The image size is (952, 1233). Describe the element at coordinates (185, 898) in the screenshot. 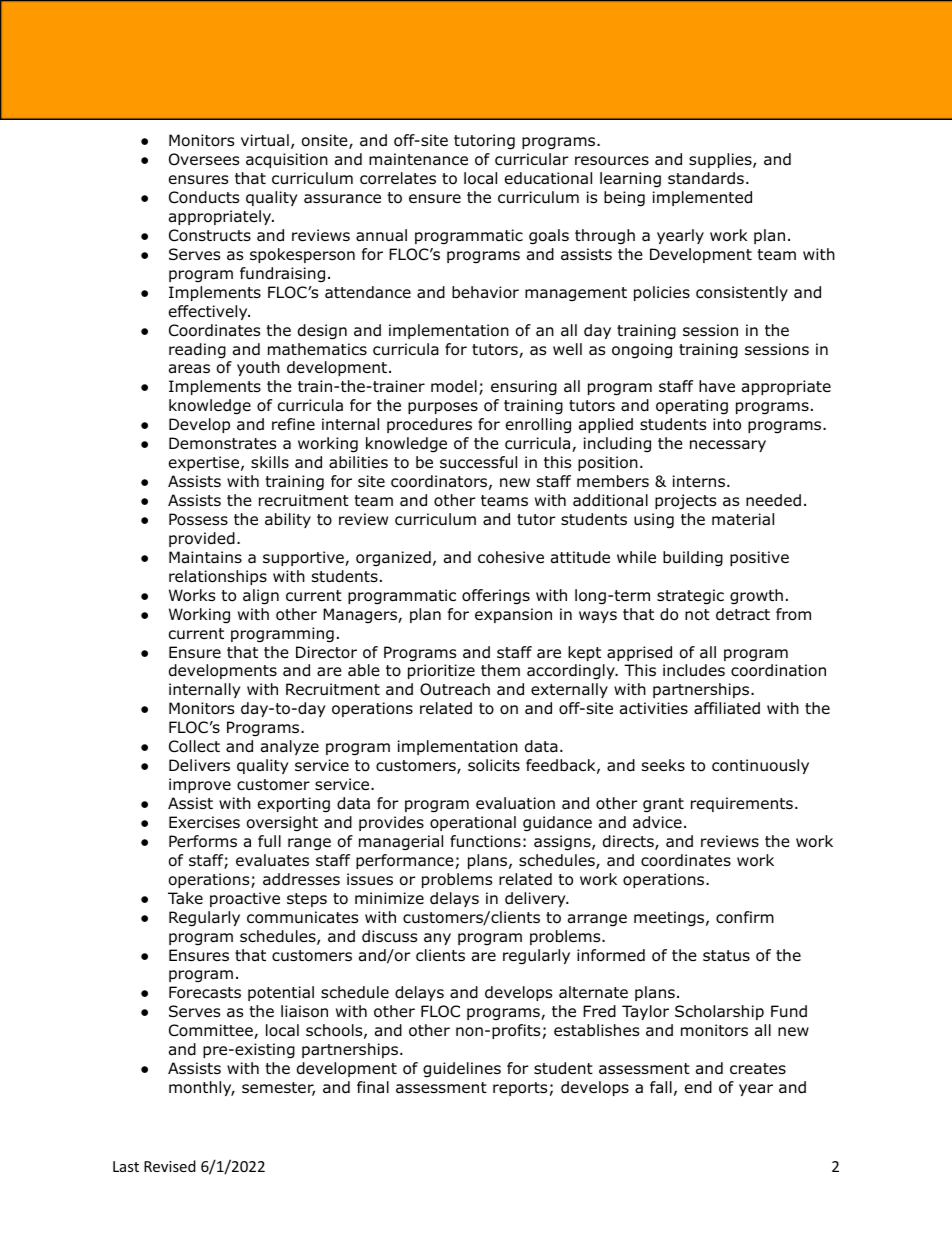

I see `Take` at that location.
